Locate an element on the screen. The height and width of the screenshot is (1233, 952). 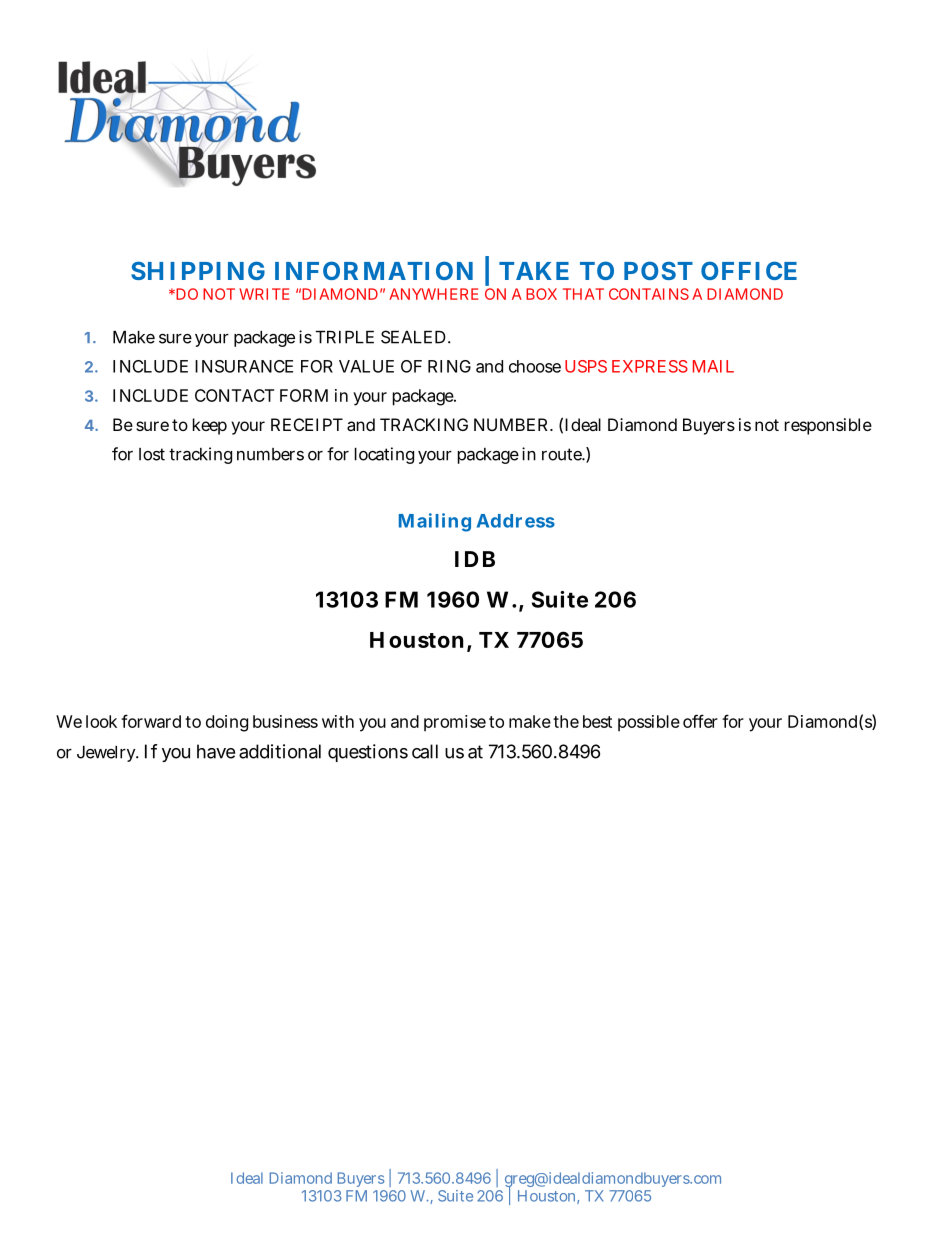
SHIPPING is located at coordinates (198, 270).
